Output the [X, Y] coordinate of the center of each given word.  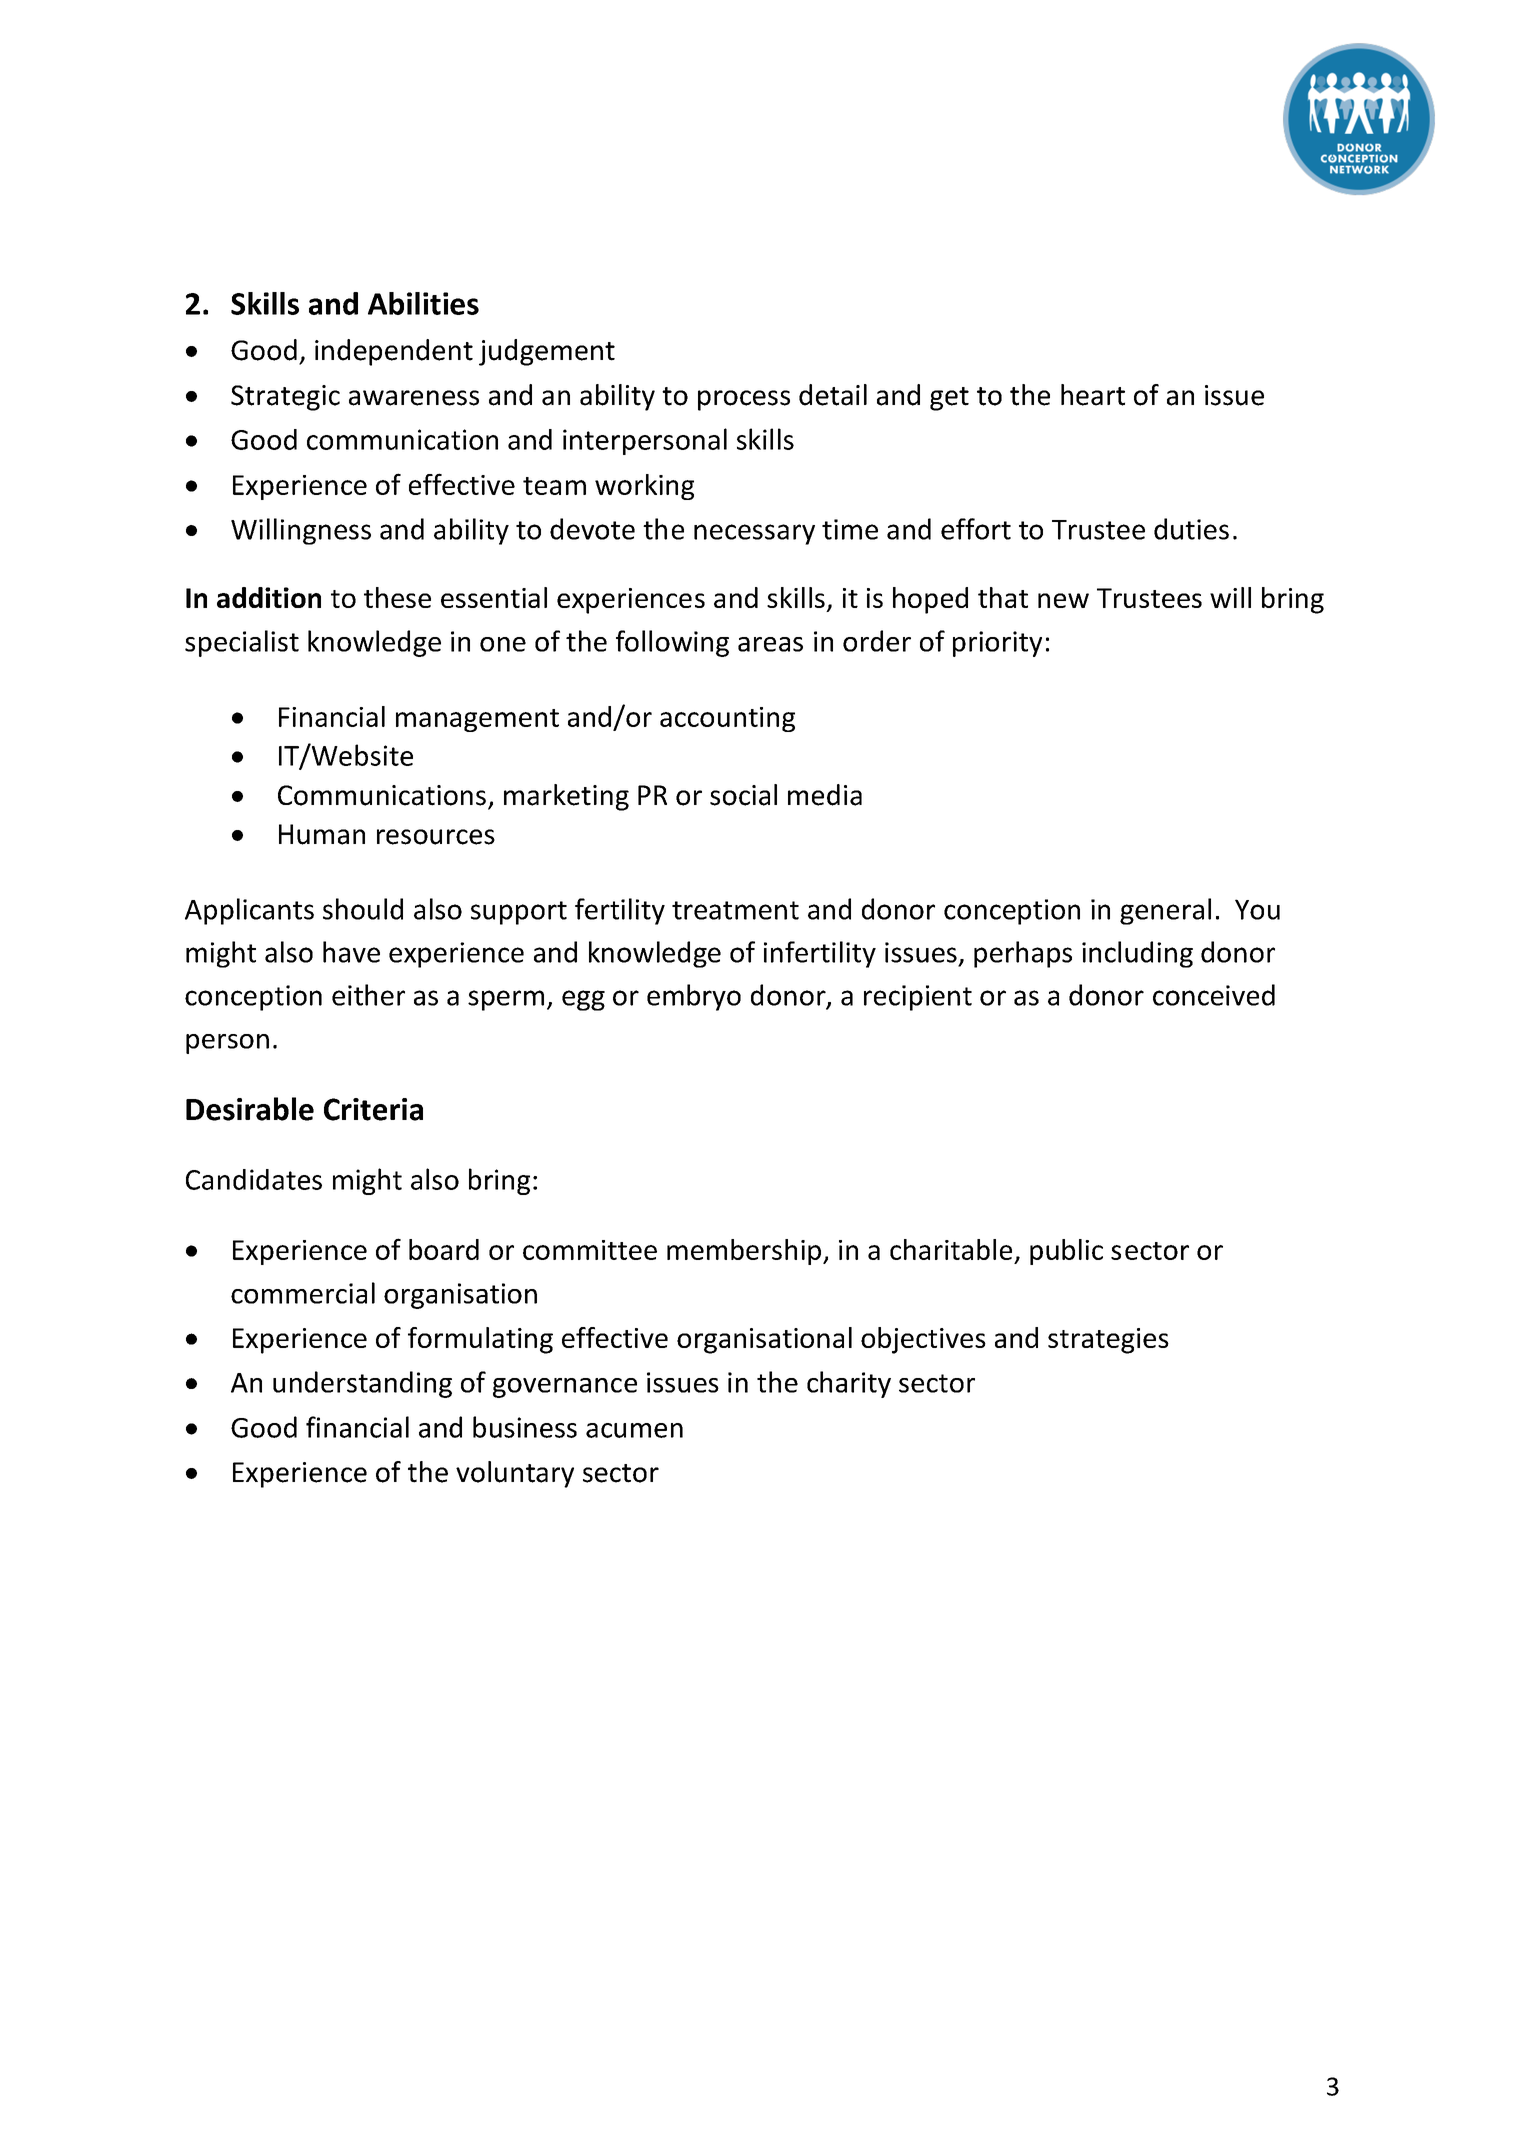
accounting [727, 719]
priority [997, 644]
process [744, 400]
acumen [634, 1430]
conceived [1214, 995]
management [477, 720]
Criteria [373, 1109]
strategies [1108, 1341]
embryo [694, 997]
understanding [362, 1384]
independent [394, 352]
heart [1093, 395]
